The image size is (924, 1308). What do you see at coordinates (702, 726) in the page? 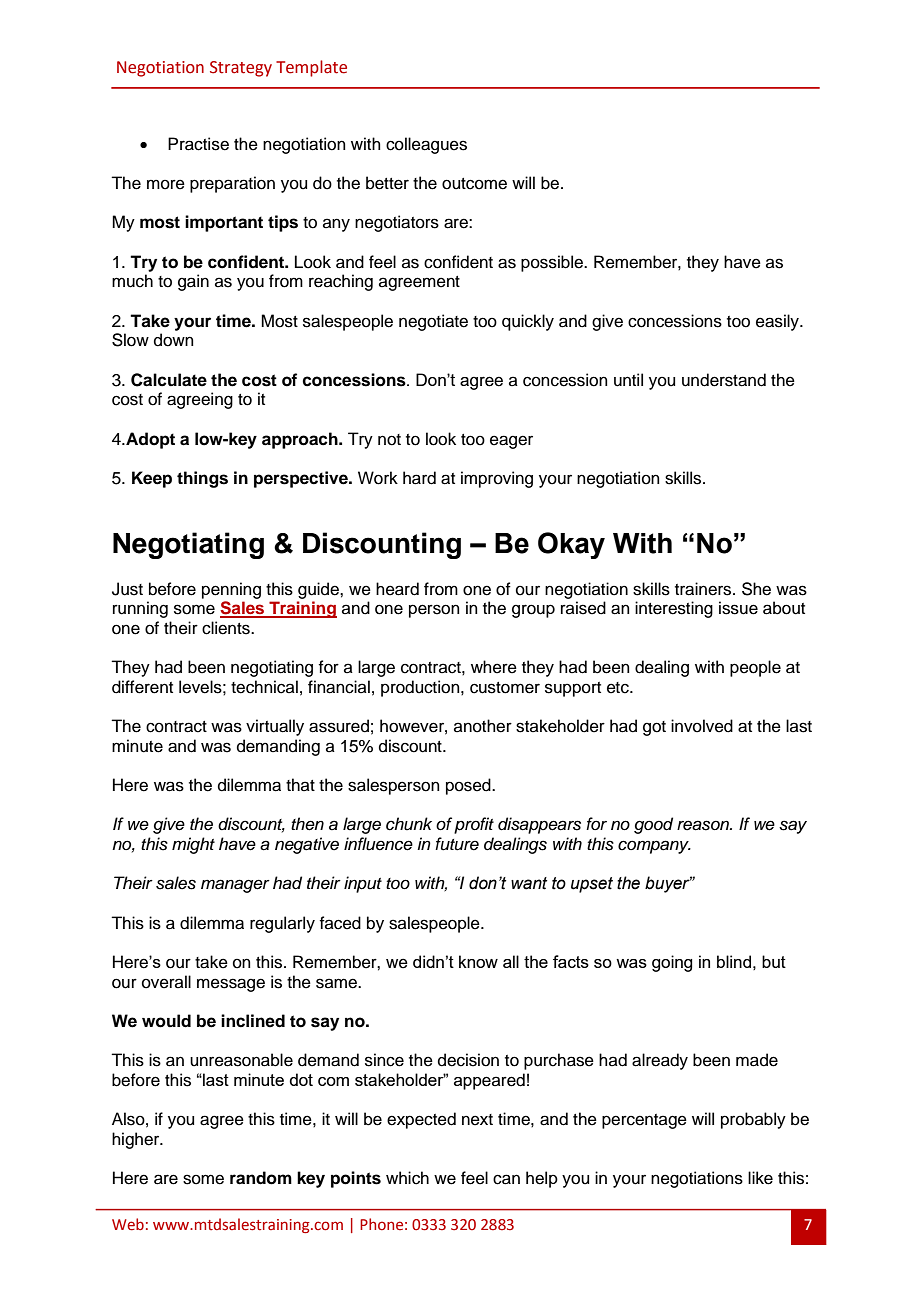
I see `involved` at bounding box center [702, 726].
